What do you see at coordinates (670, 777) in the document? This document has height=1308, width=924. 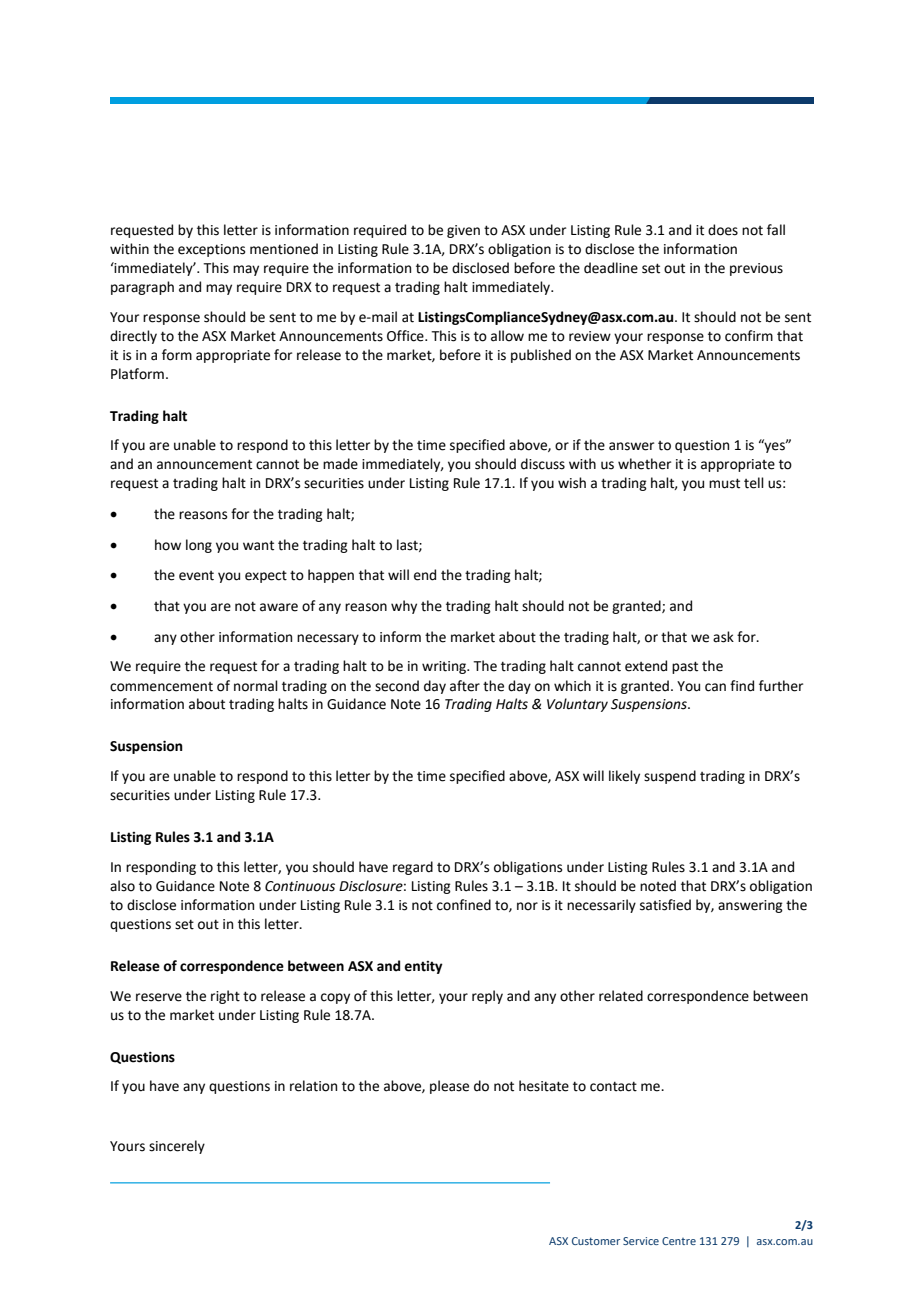 I see `suspend` at bounding box center [670, 777].
